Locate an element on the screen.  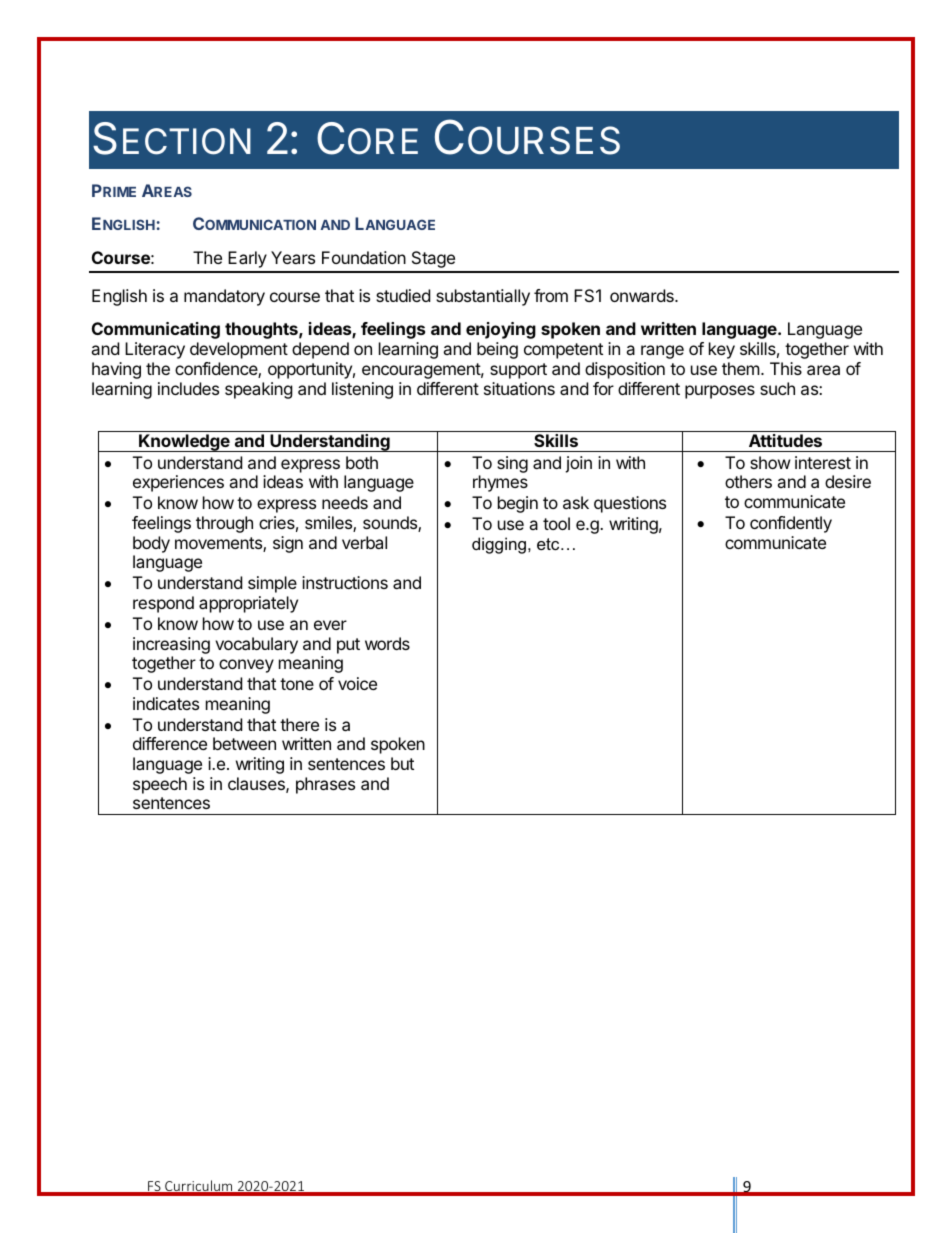
speech is located at coordinates (160, 785).
